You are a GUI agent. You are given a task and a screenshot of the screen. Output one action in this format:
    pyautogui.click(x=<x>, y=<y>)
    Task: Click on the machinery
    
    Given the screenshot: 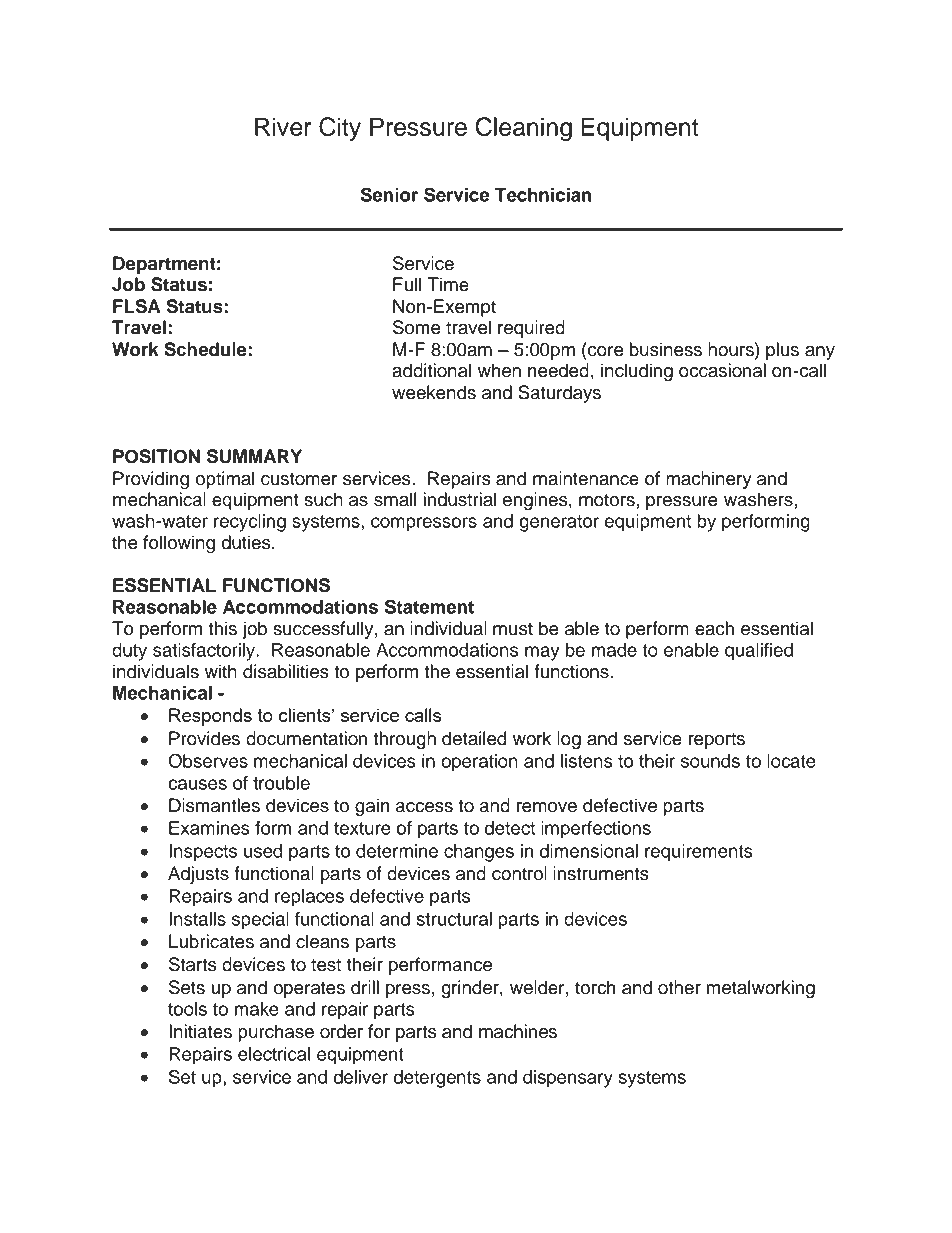 What is the action you would take?
    pyautogui.click(x=709, y=480)
